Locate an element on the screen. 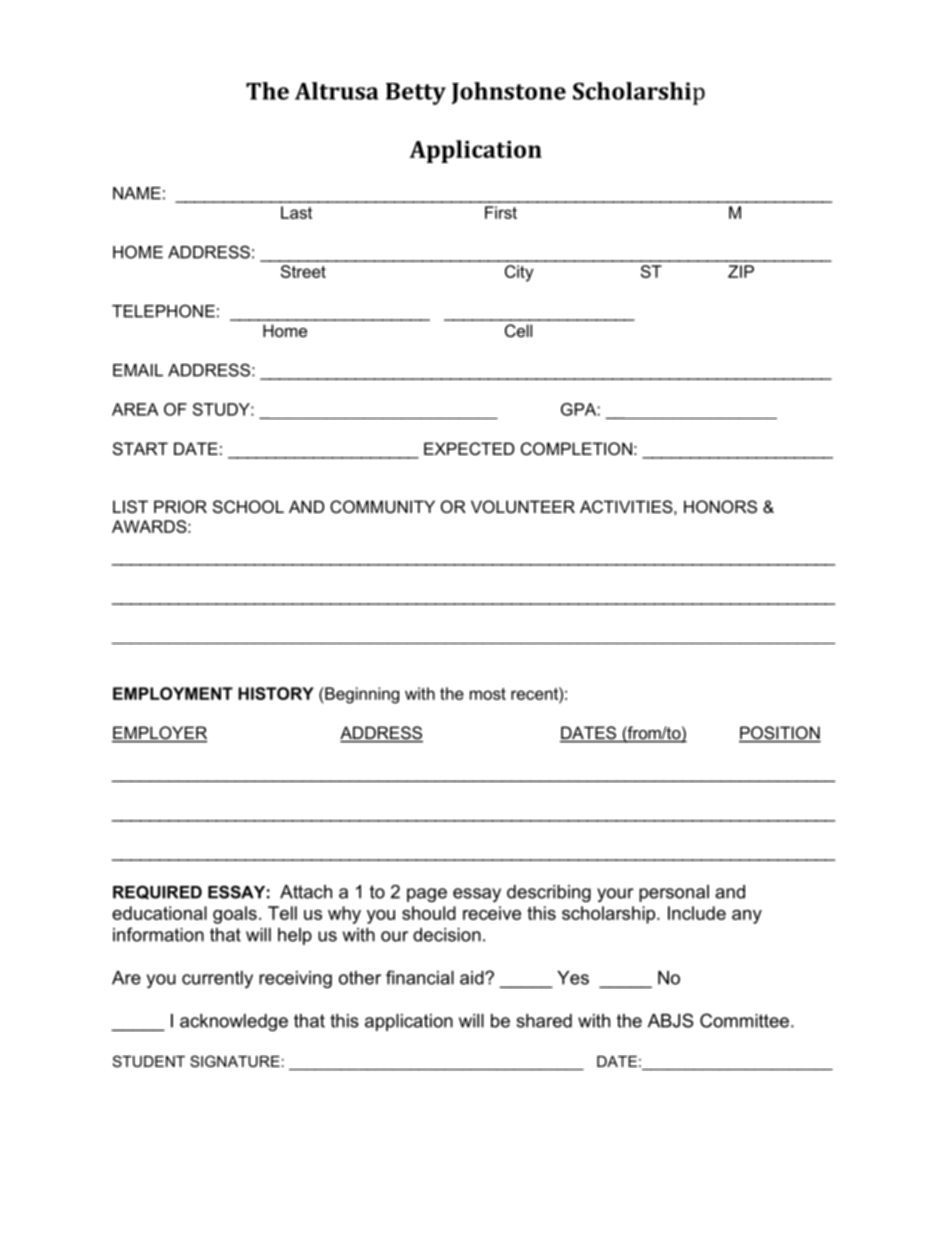 The height and width of the screenshot is (1233, 952). HONORS is located at coordinates (720, 506).
